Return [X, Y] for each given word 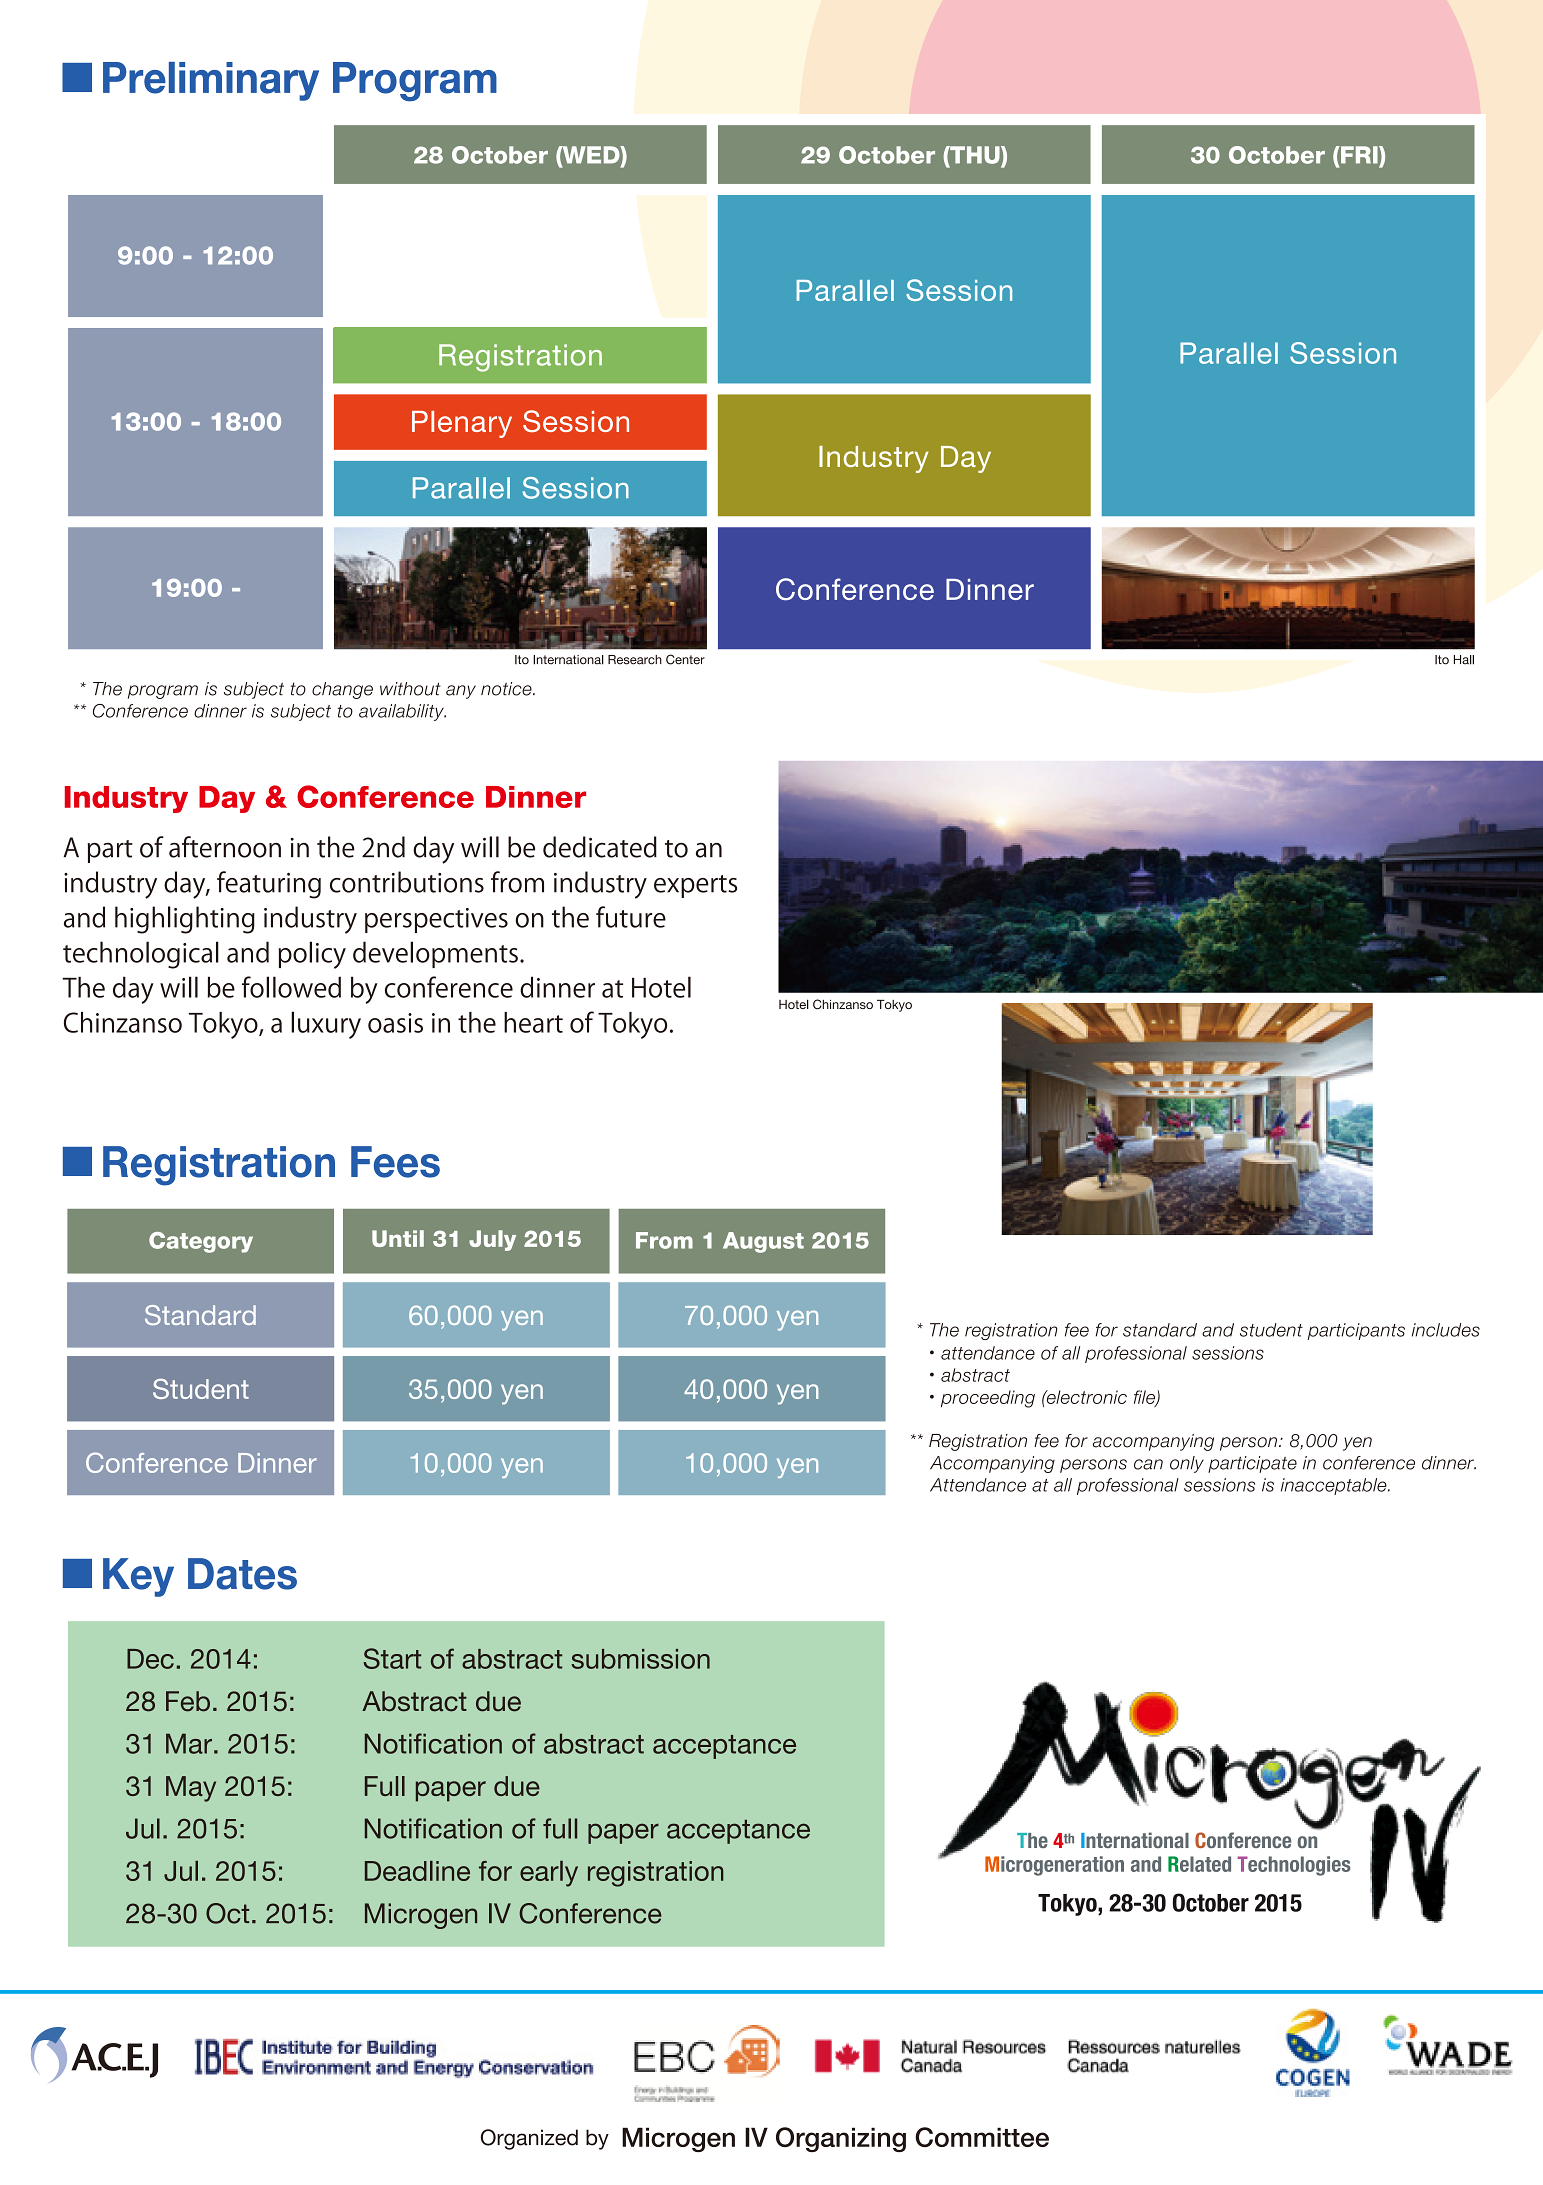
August [763, 1242]
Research [635, 660]
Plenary [462, 424]
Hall [1464, 660]
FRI [1359, 155]
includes [1446, 1330]
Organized [529, 2139]
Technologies [1294, 1866]
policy [312, 955]
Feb [188, 1701]
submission [640, 1659]
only [1187, 1464]
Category [201, 1242]
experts [695, 886]
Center [685, 659]
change [342, 690]
